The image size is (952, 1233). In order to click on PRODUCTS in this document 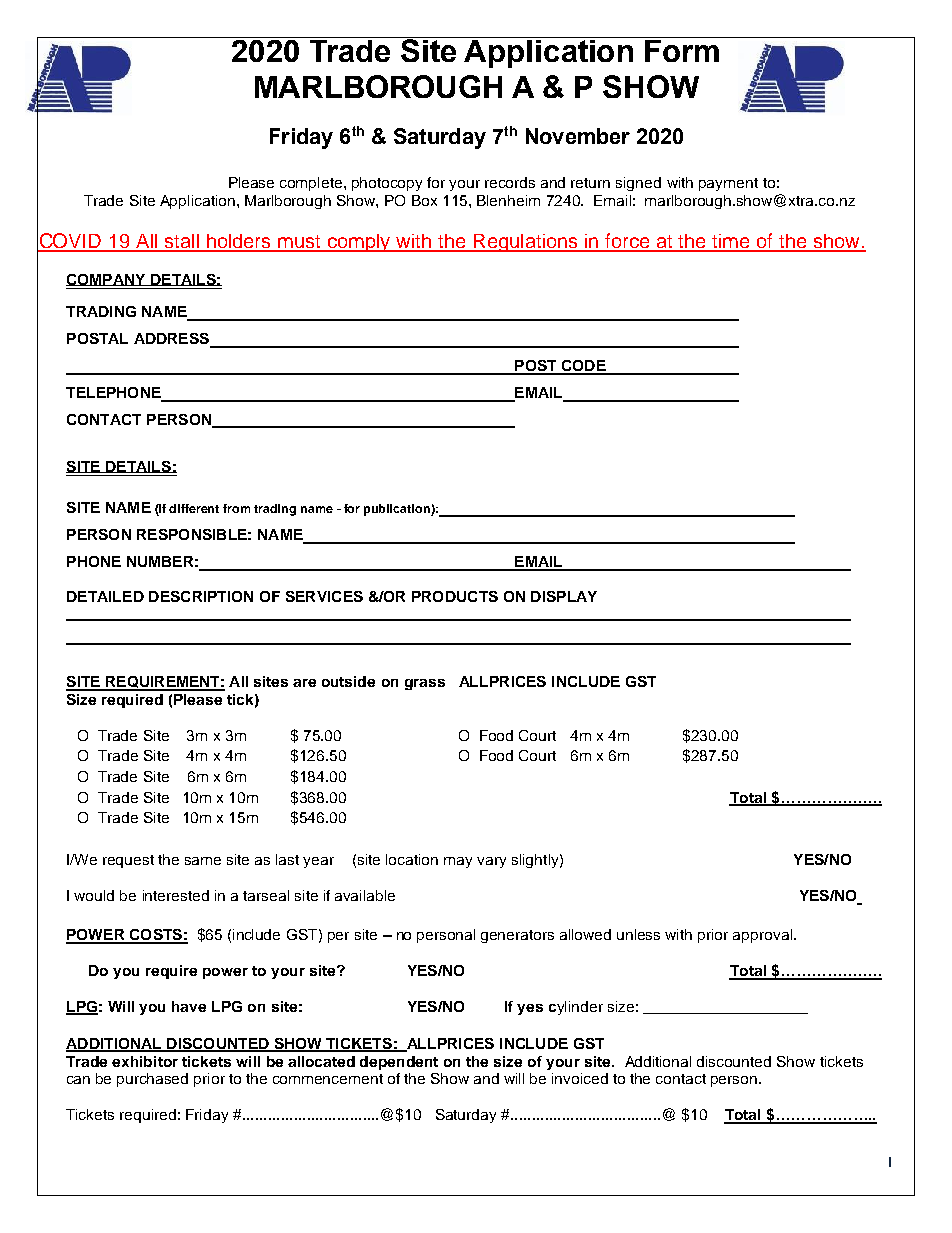, I will do `click(455, 596)`.
